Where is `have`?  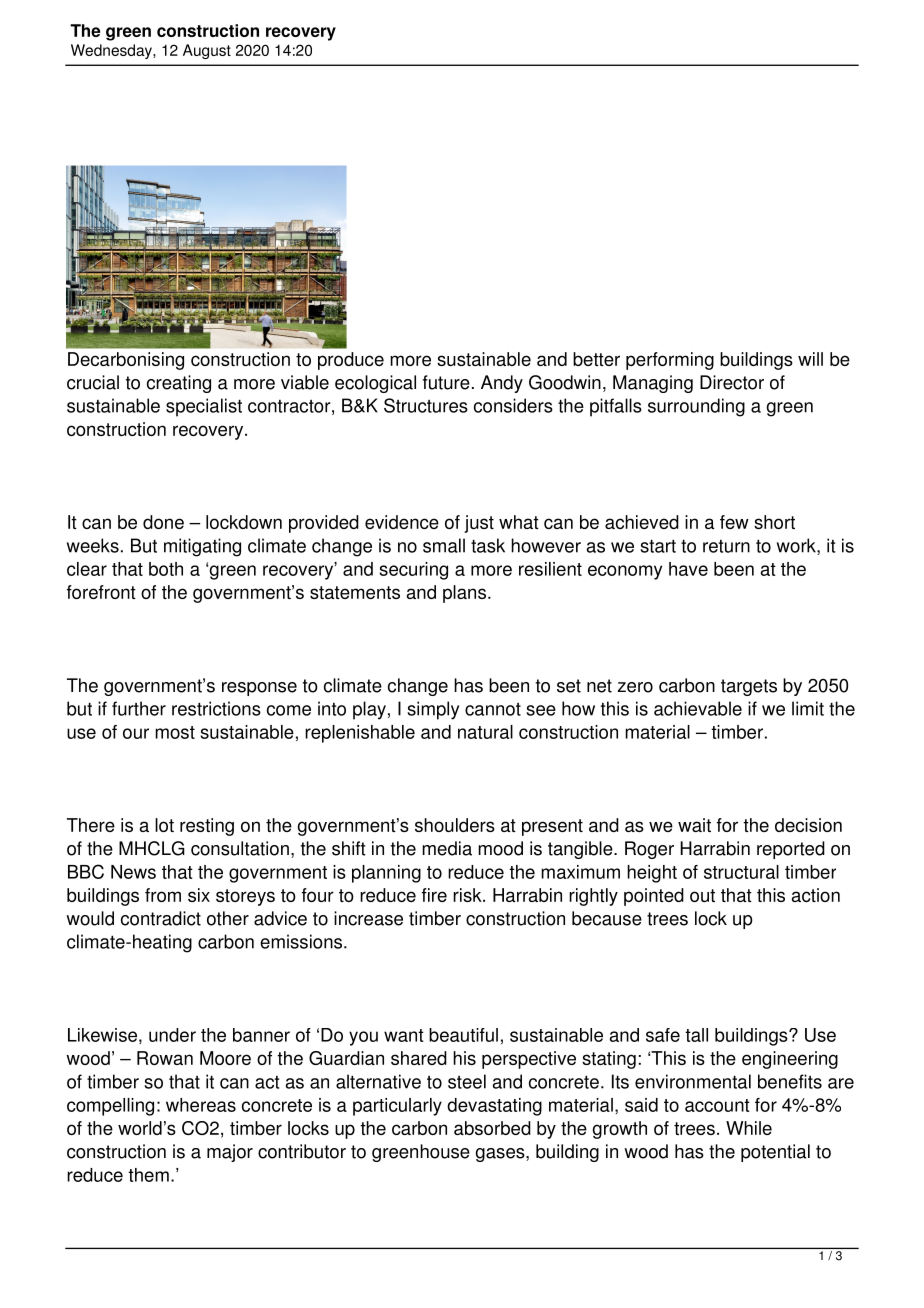 have is located at coordinates (688, 569).
